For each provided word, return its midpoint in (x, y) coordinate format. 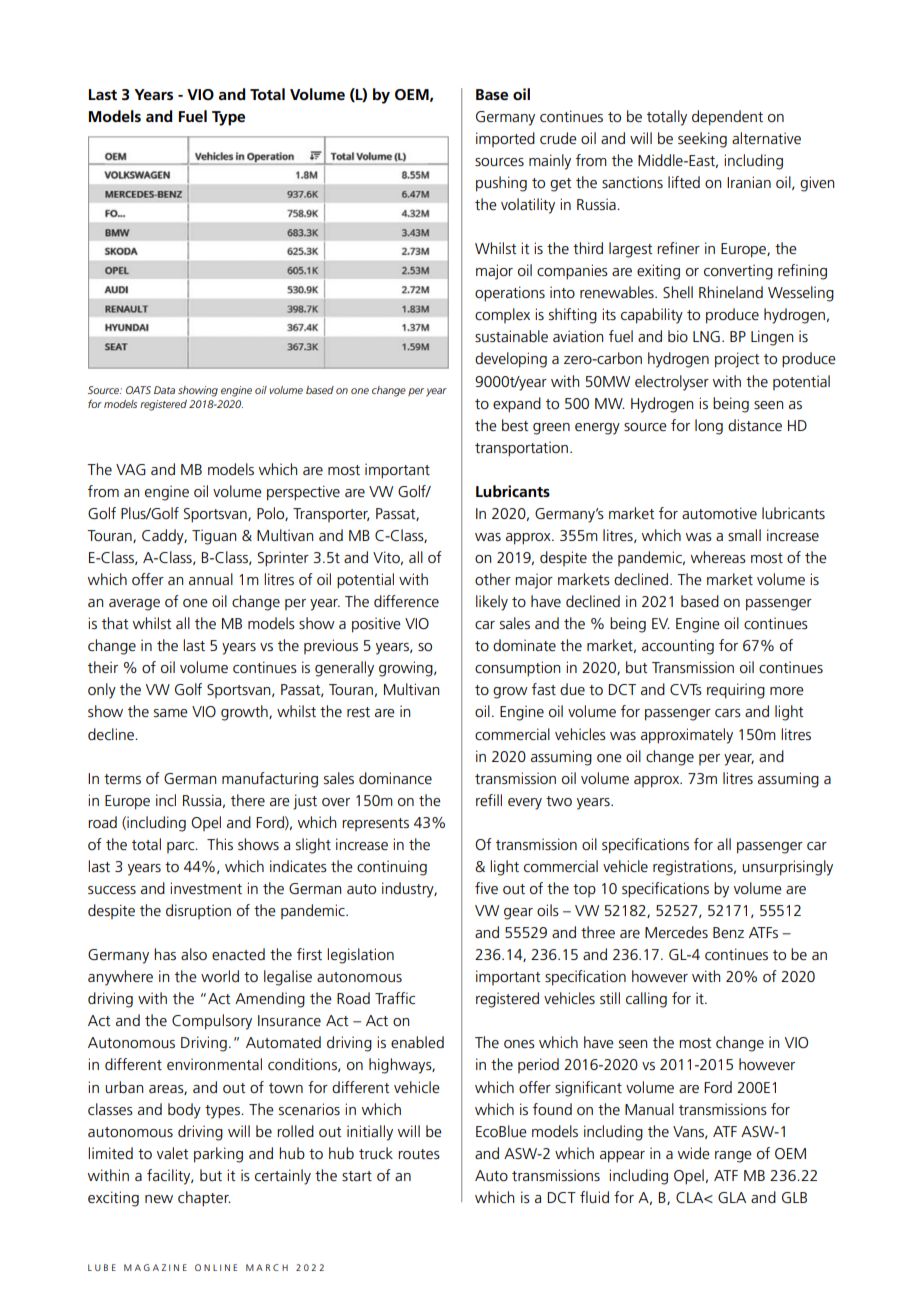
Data (164, 390)
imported (505, 139)
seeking (702, 140)
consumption (517, 669)
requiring (736, 691)
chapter (204, 1199)
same (171, 713)
